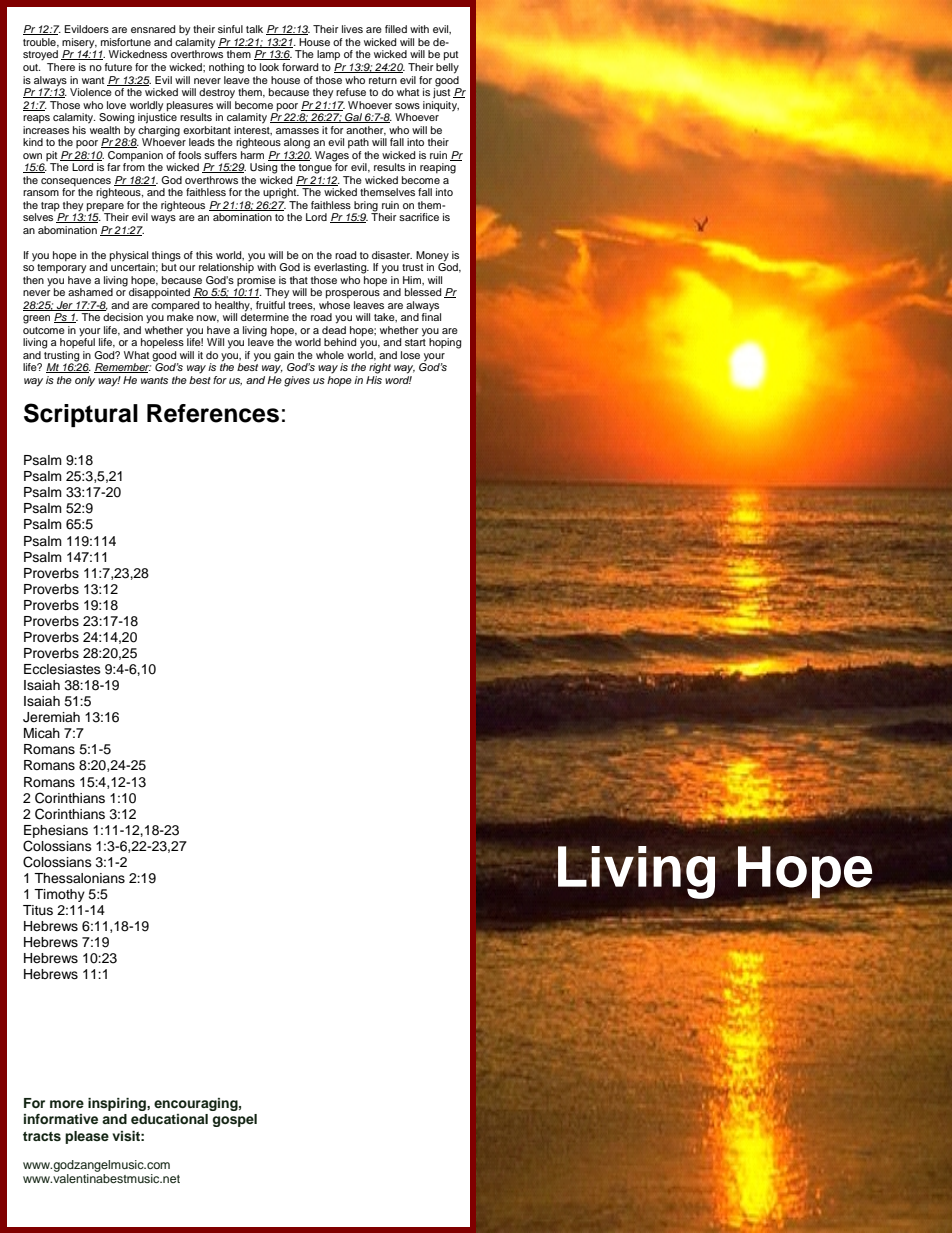  I want to click on nothing, so click(226, 68).
